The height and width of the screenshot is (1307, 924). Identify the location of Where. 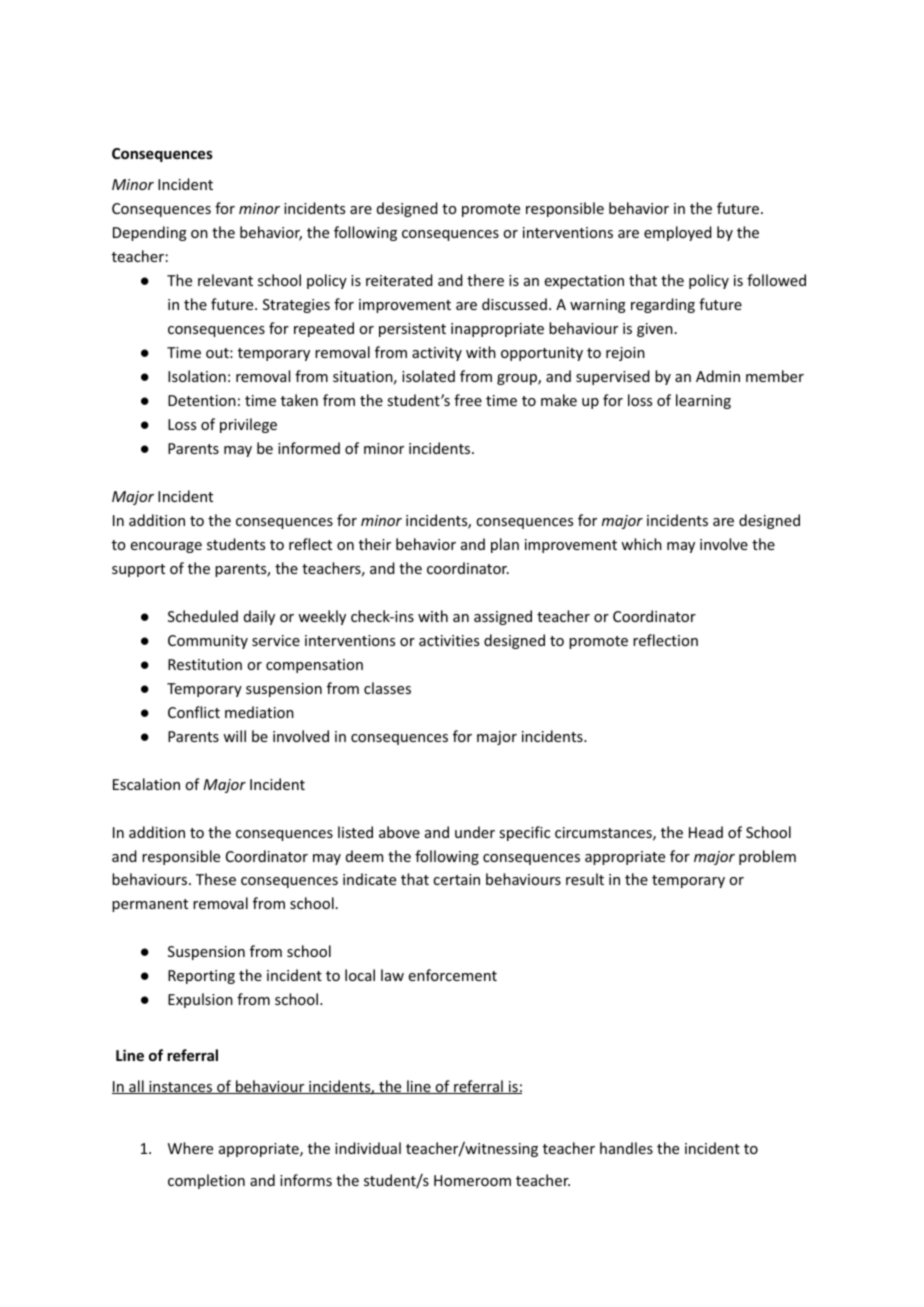
(190, 1148).
